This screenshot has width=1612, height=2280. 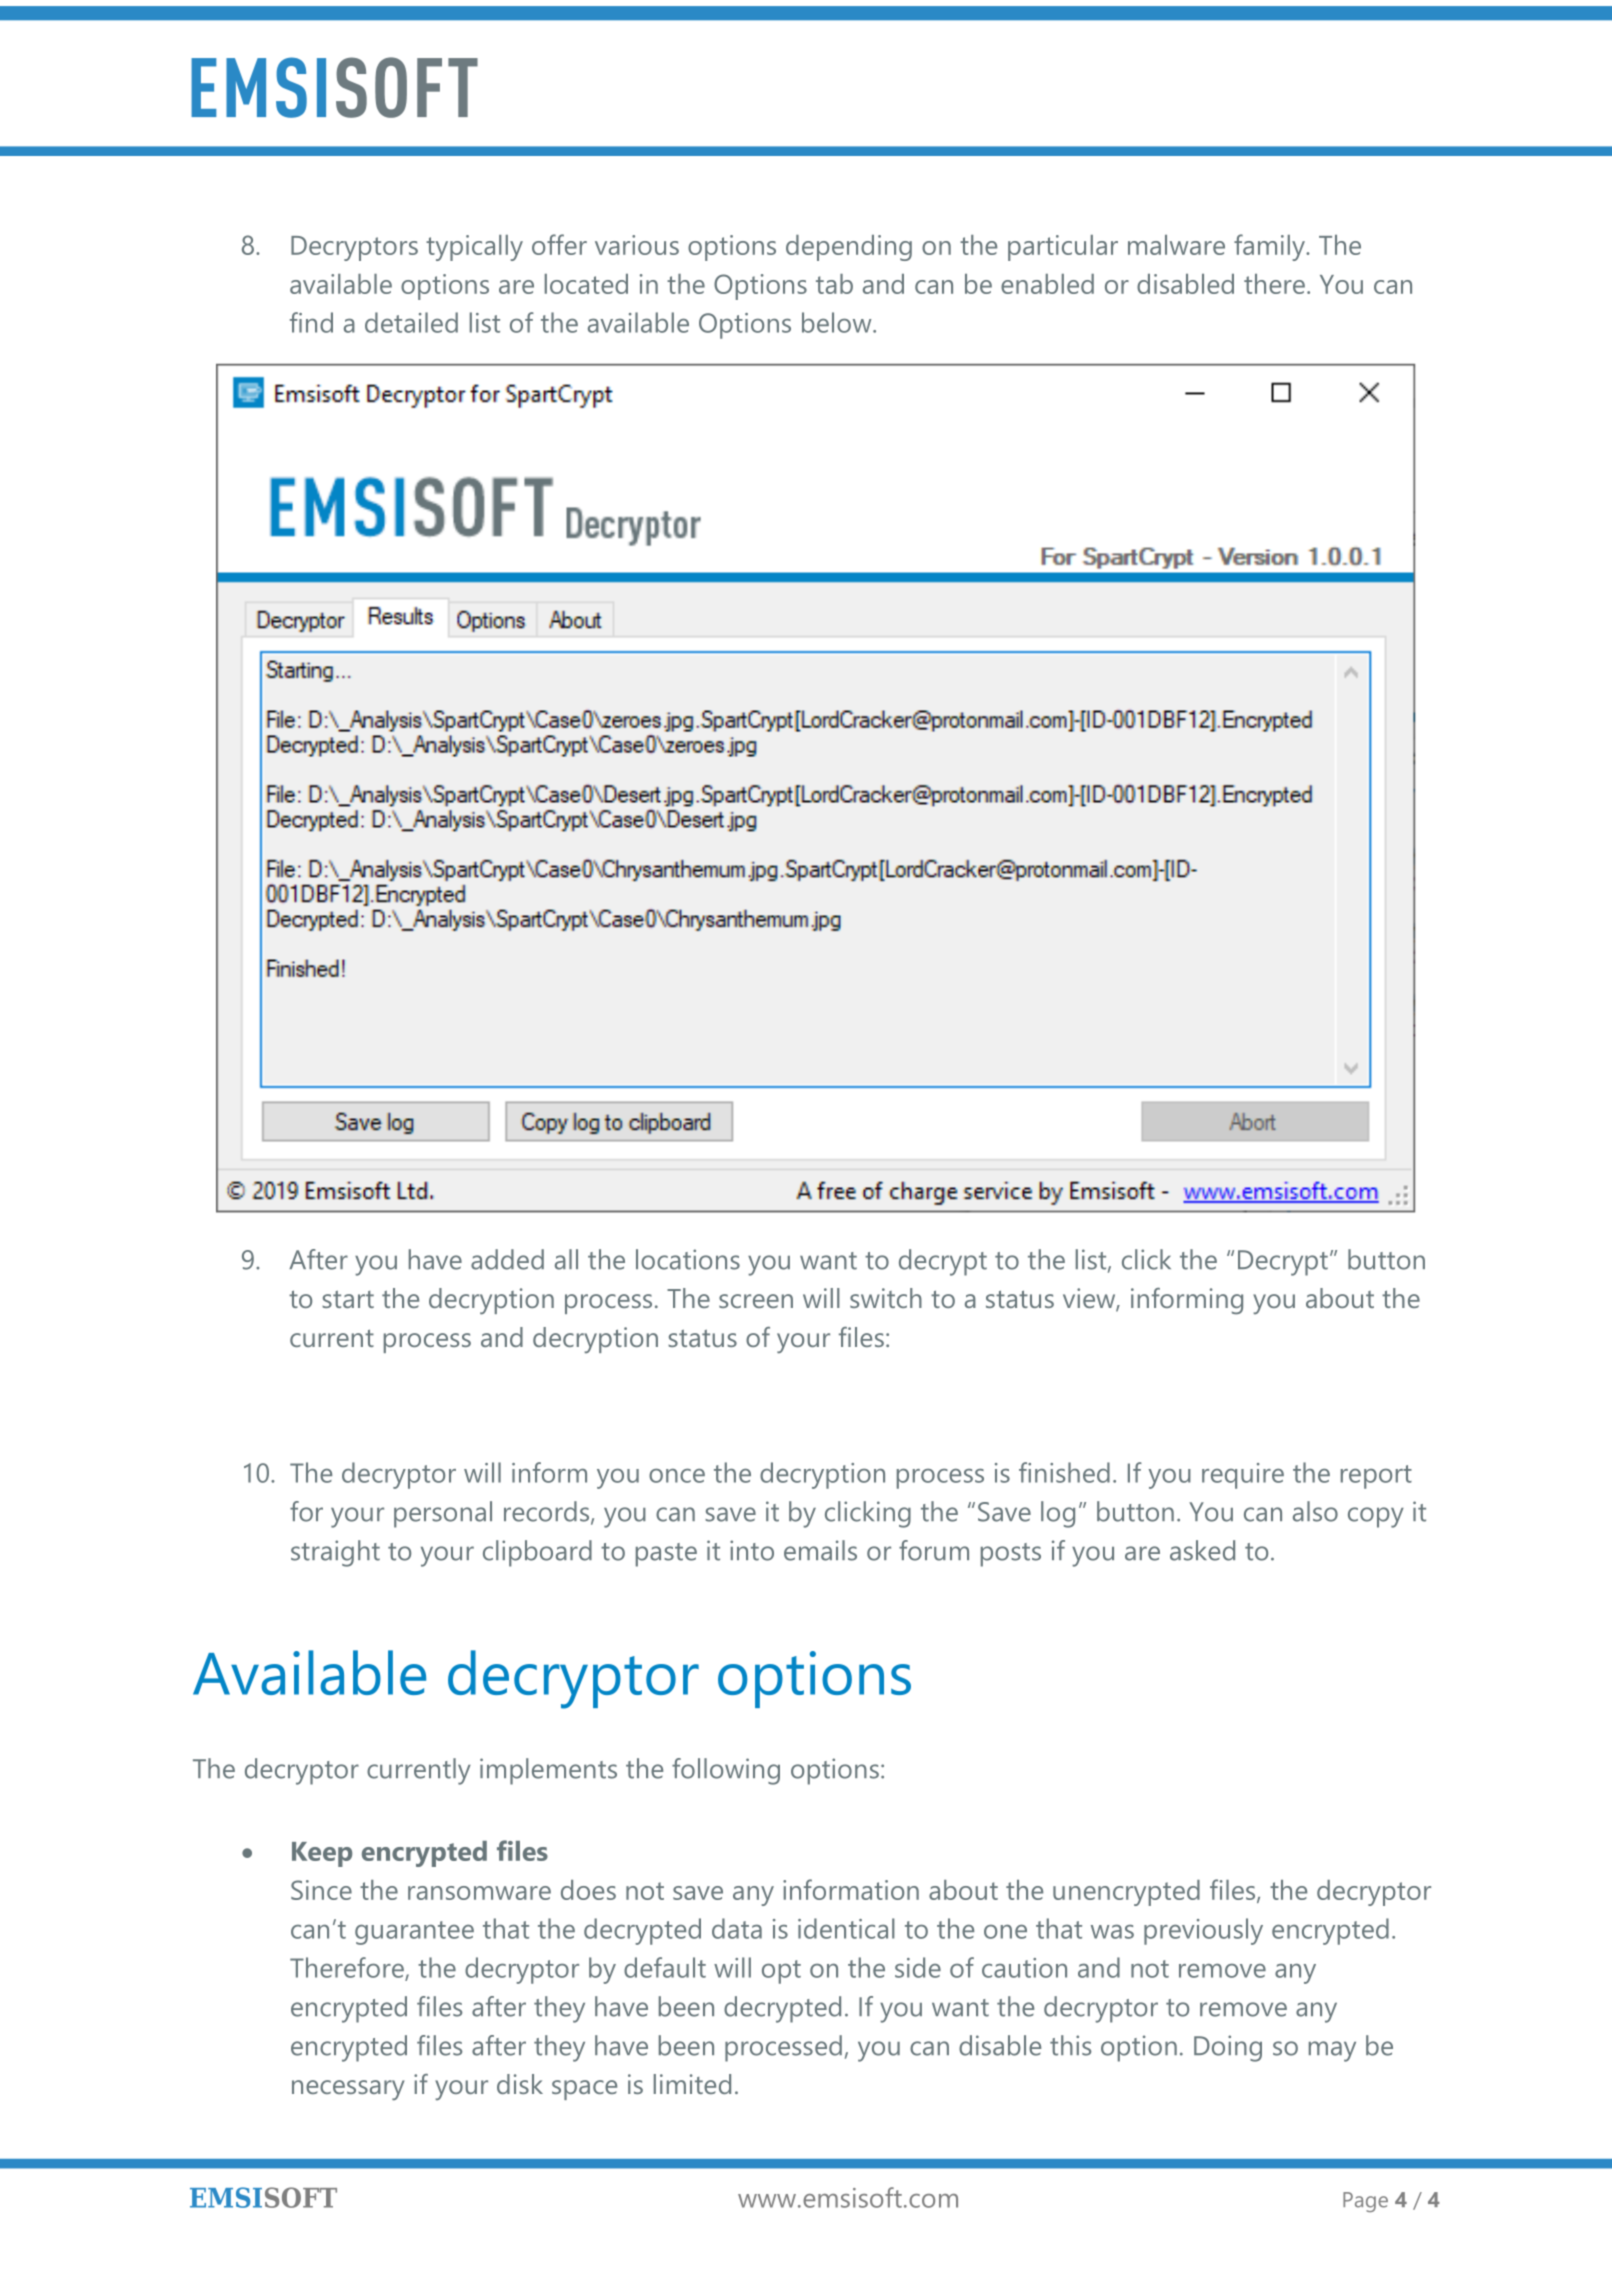 I want to click on disk, so click(x=520, y=2084).
